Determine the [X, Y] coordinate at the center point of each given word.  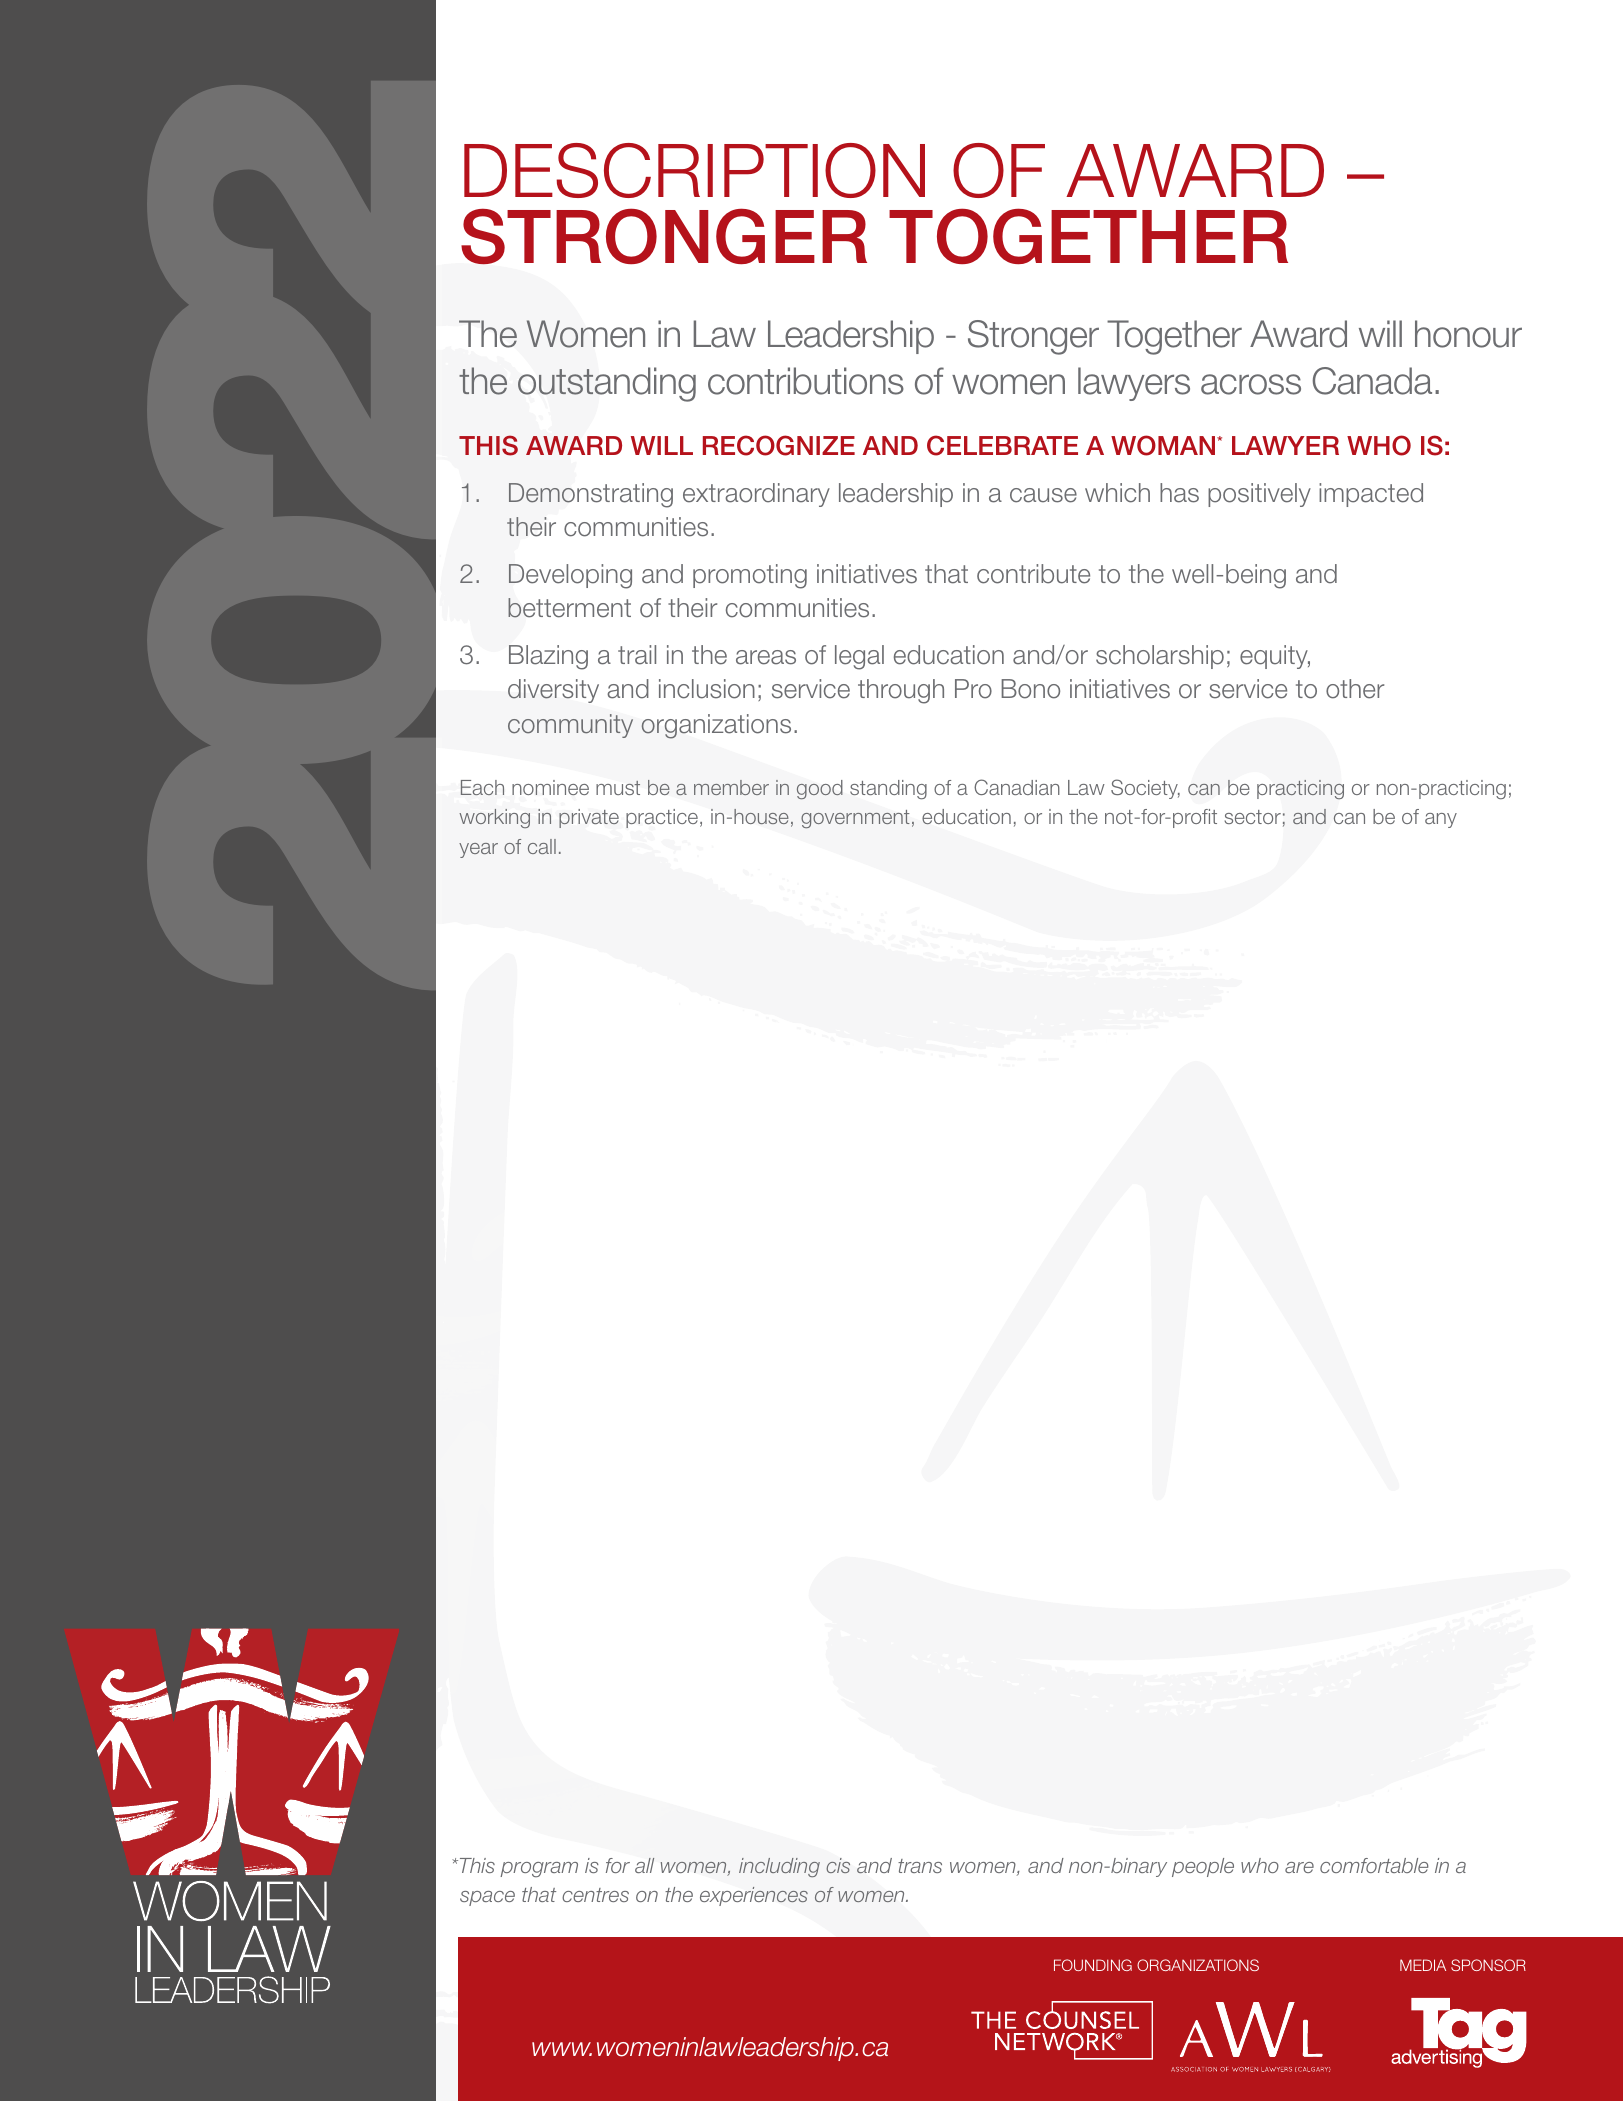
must [618, 788]
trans [920, 1866]
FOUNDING [1093, 1965]
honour [1468, 334]
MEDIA [1423, 1965]
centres [595, 1895]
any [1441, 820]
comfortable [1374, 1865]
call [542, 846]
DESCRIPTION [694, 170]
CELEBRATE [1002, 445]
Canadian [1017, 787]
